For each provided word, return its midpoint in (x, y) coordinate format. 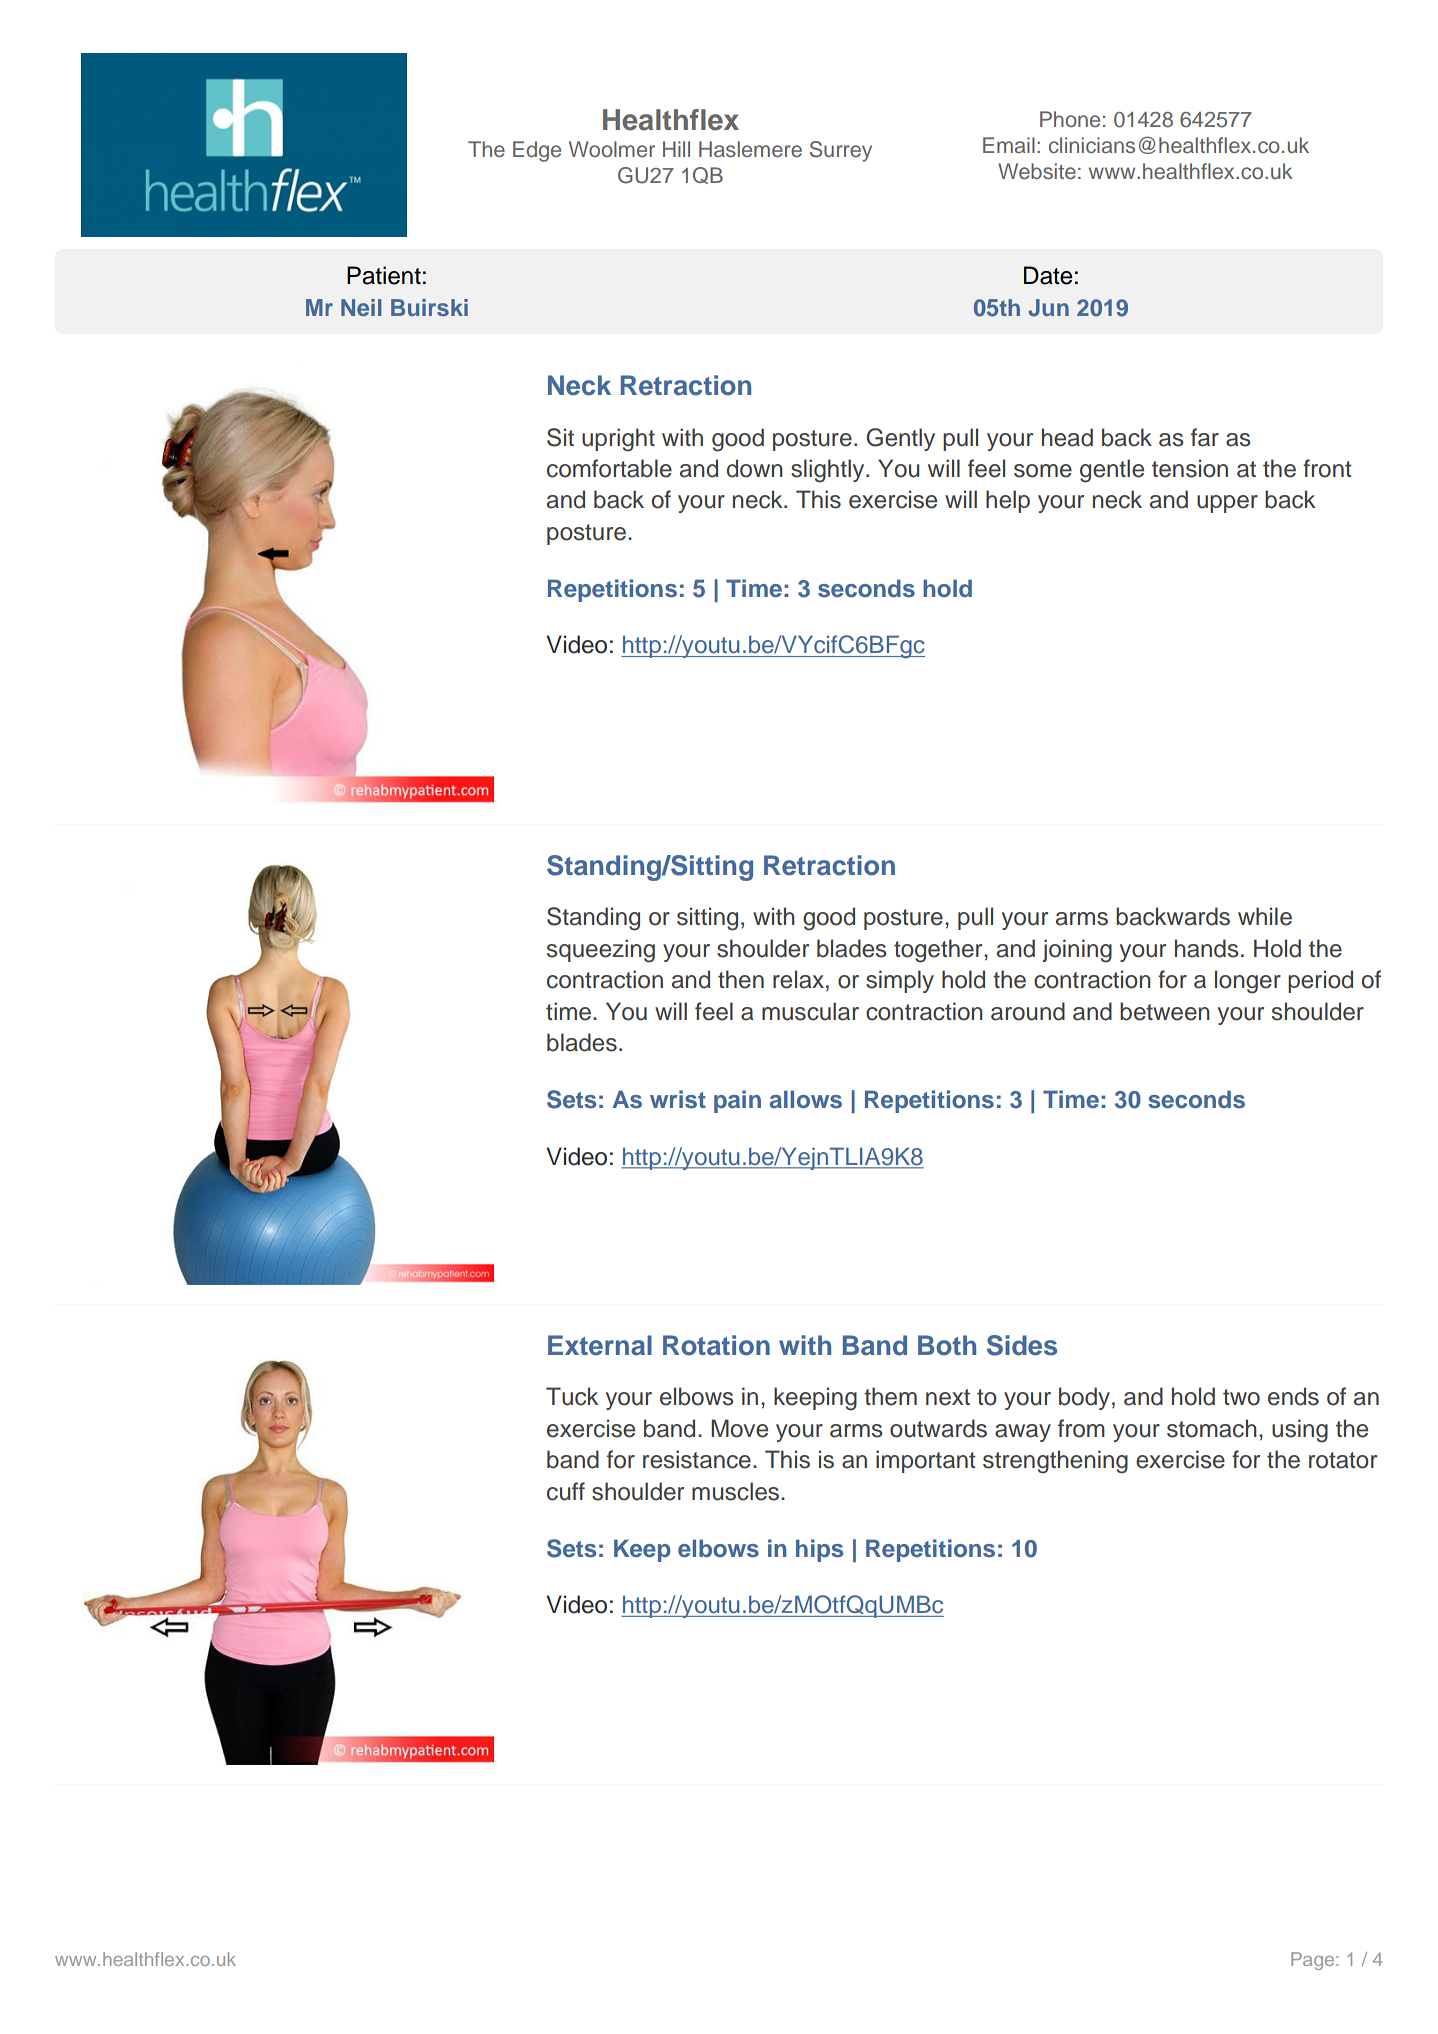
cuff (566, 1491)
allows (806, 1099)
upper (1227, 504)
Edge (537, 151)
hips (819, 1550)
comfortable (609, 468)
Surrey (841, 151)
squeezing (601, 951)
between (1165, 1011)
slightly (829, 471)
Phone (1070, 119)
